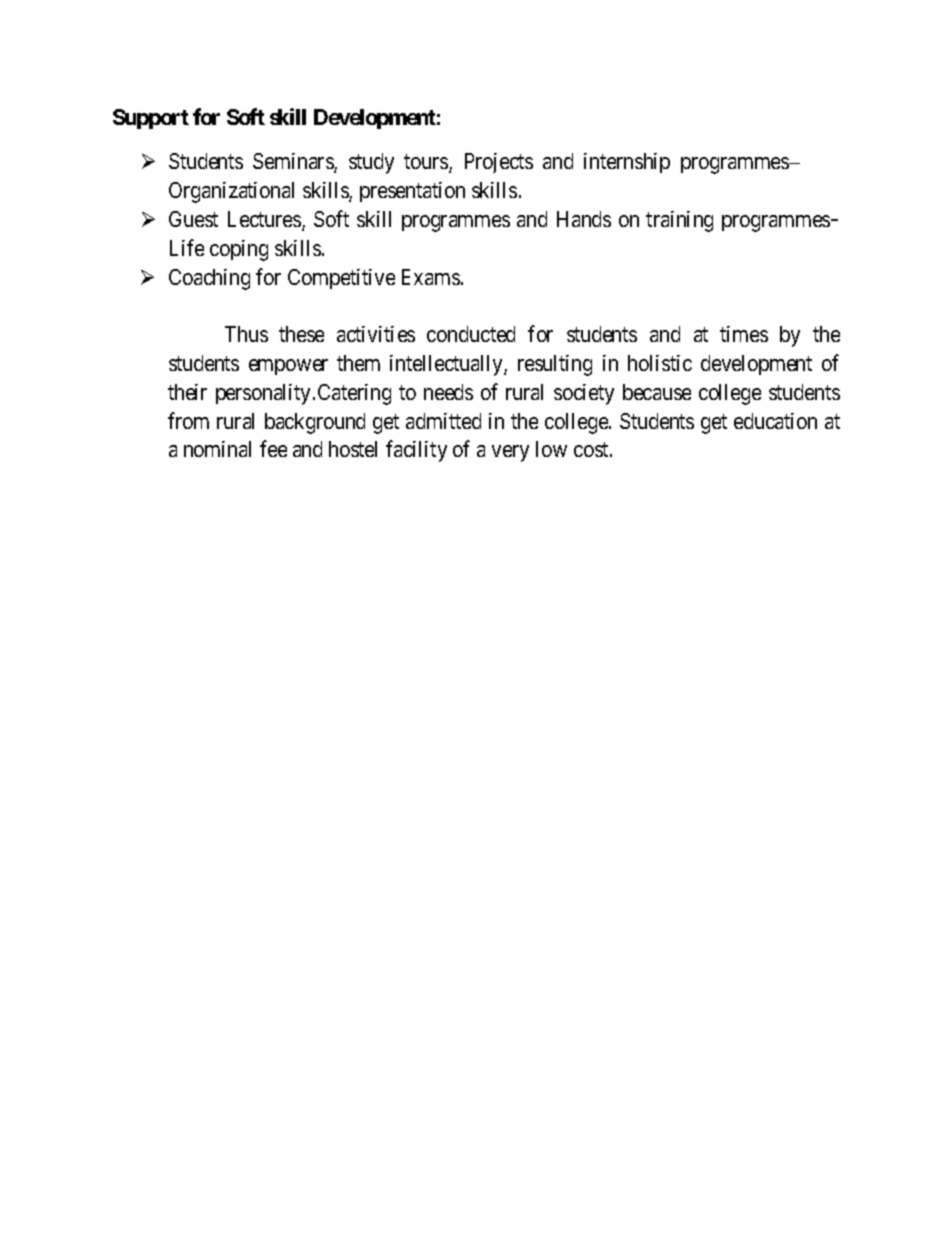 Image resolution: width=952 pixels, height=1233 pixels. I want to click on Support, so click(151, 119).
